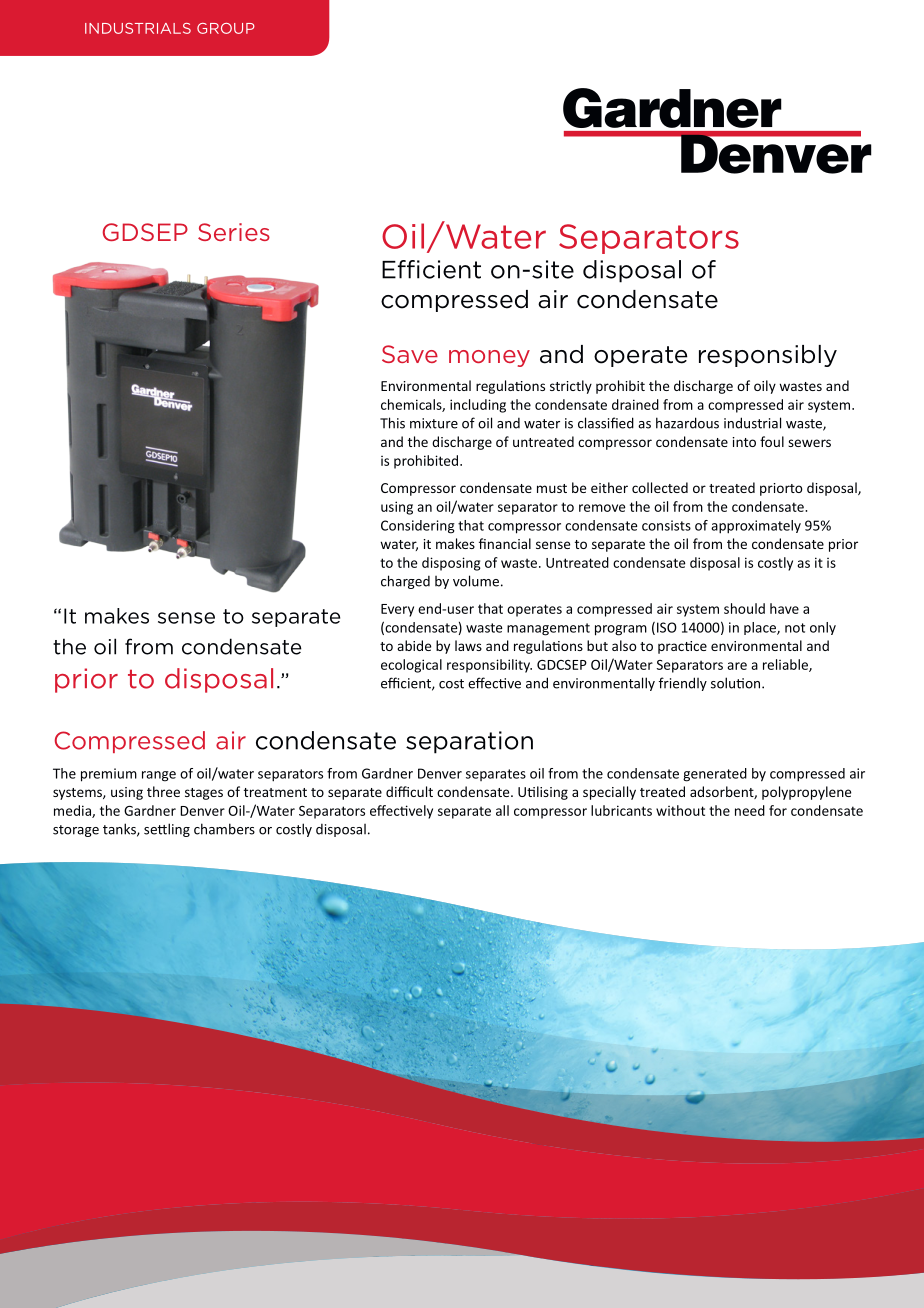  Describe the element at coordinates (768, 356) in the screenshot. I see `responsibly` at that location.
